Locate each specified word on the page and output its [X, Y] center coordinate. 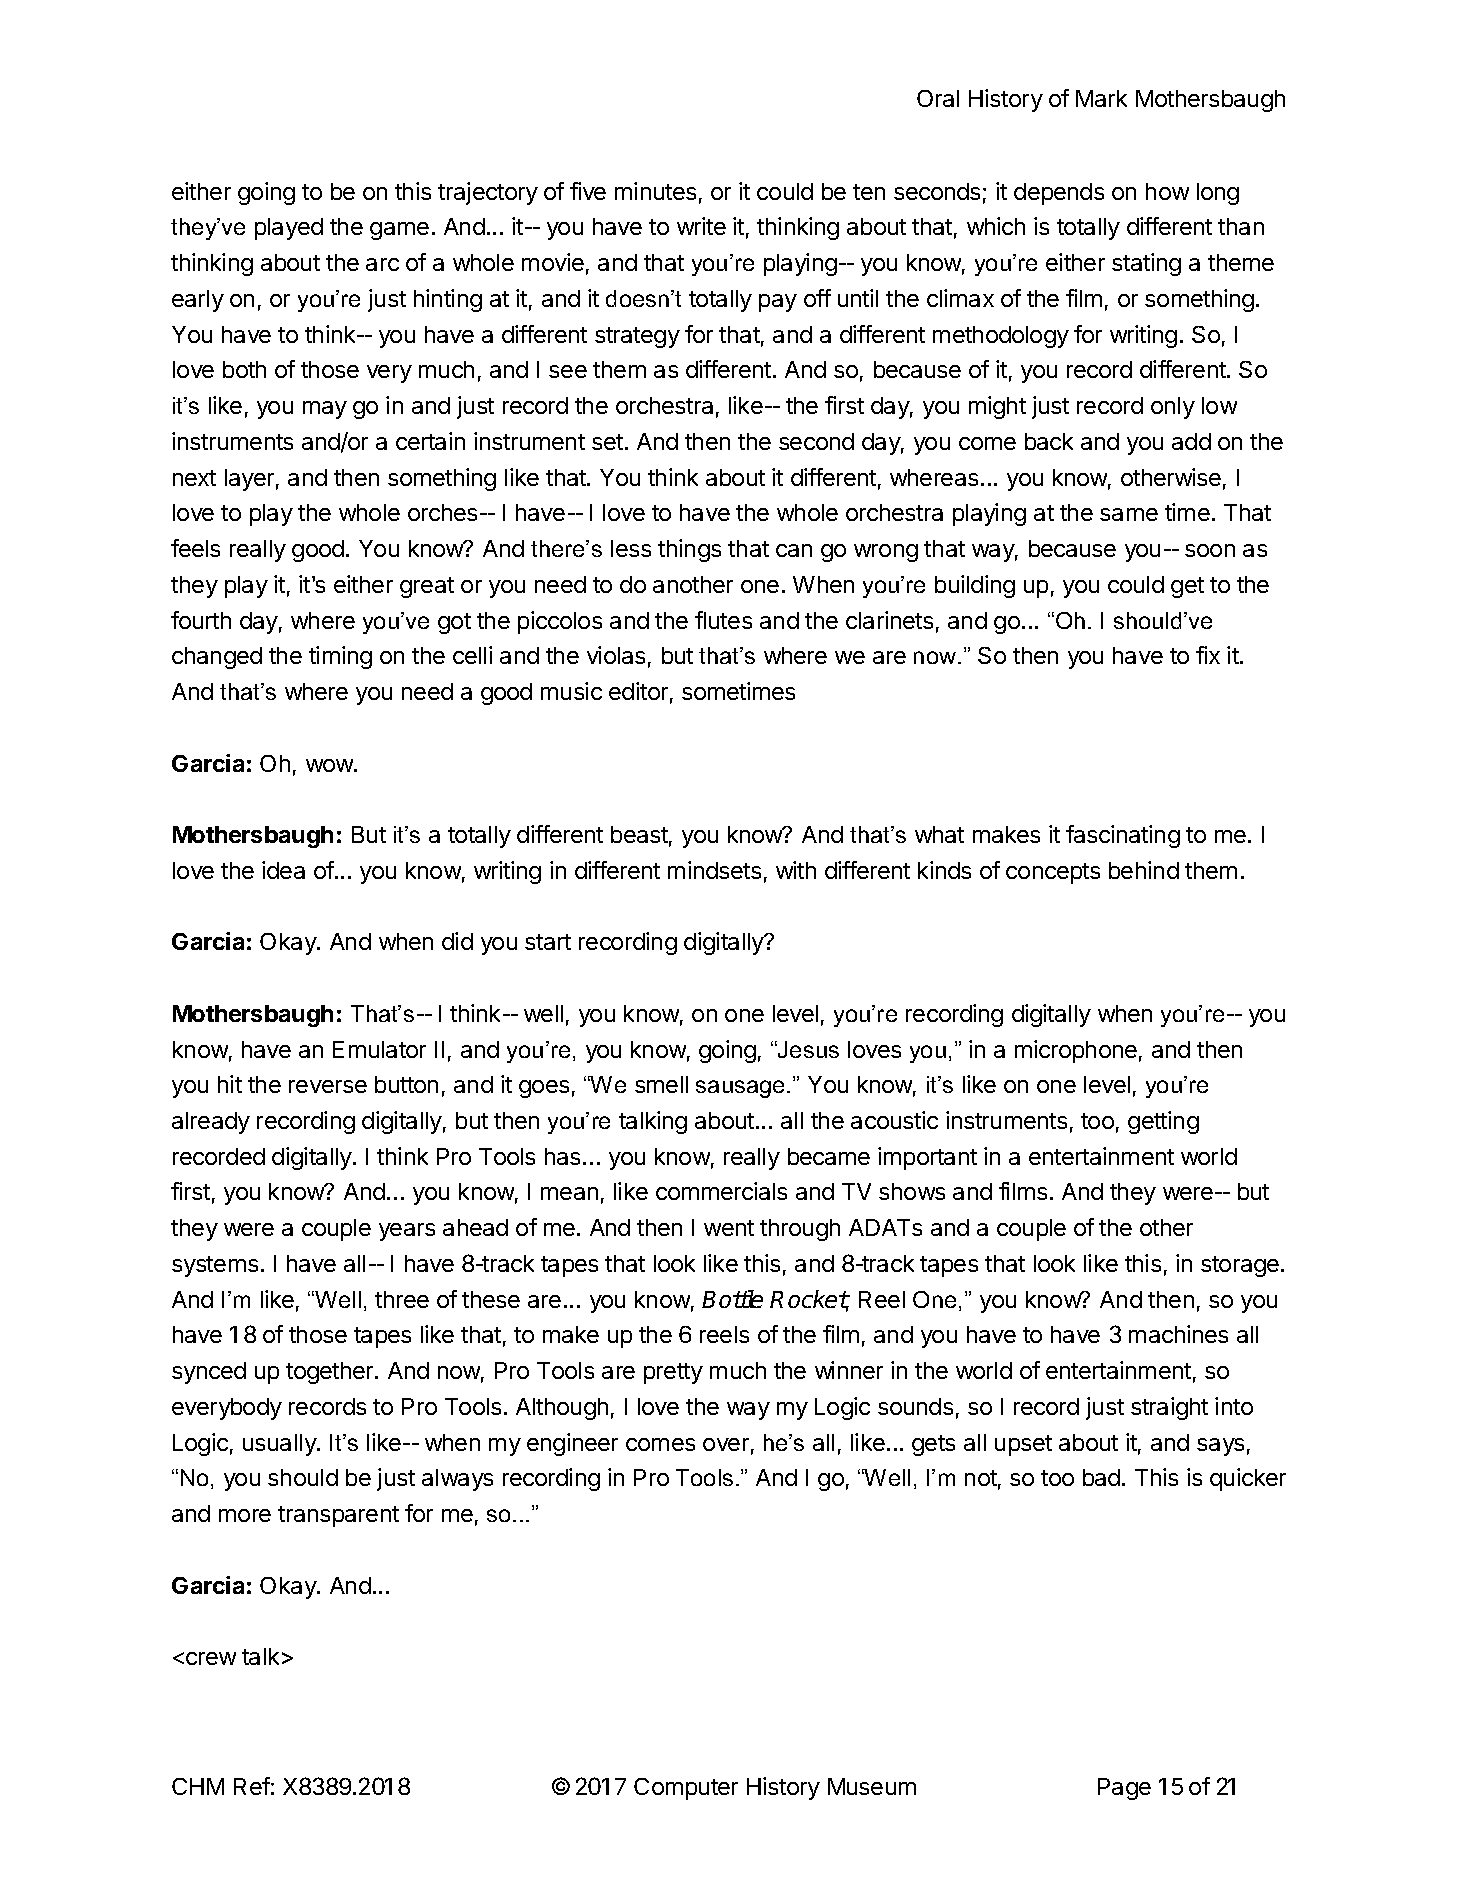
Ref [252, 1786]
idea [283, 870]
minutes [655, 191]
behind [1144, 870]
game [399, 231]
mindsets [714, 870]
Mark [1101, 98]
